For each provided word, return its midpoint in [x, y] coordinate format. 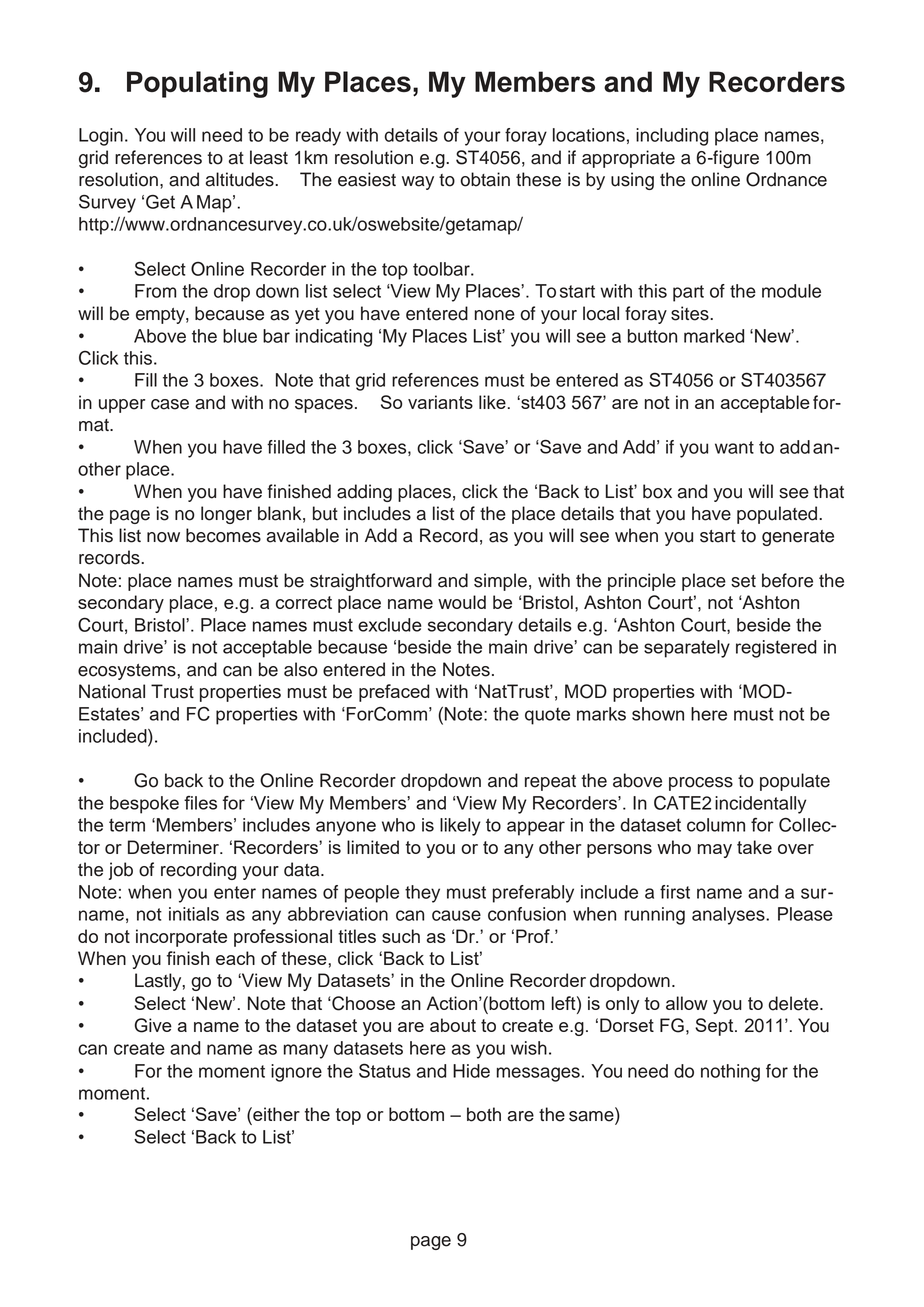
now [163, 537]
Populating [197, 84]
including [672, 137]
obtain [485, 179]
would [462, 602]
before [787, 580]
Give [153, 1025]
